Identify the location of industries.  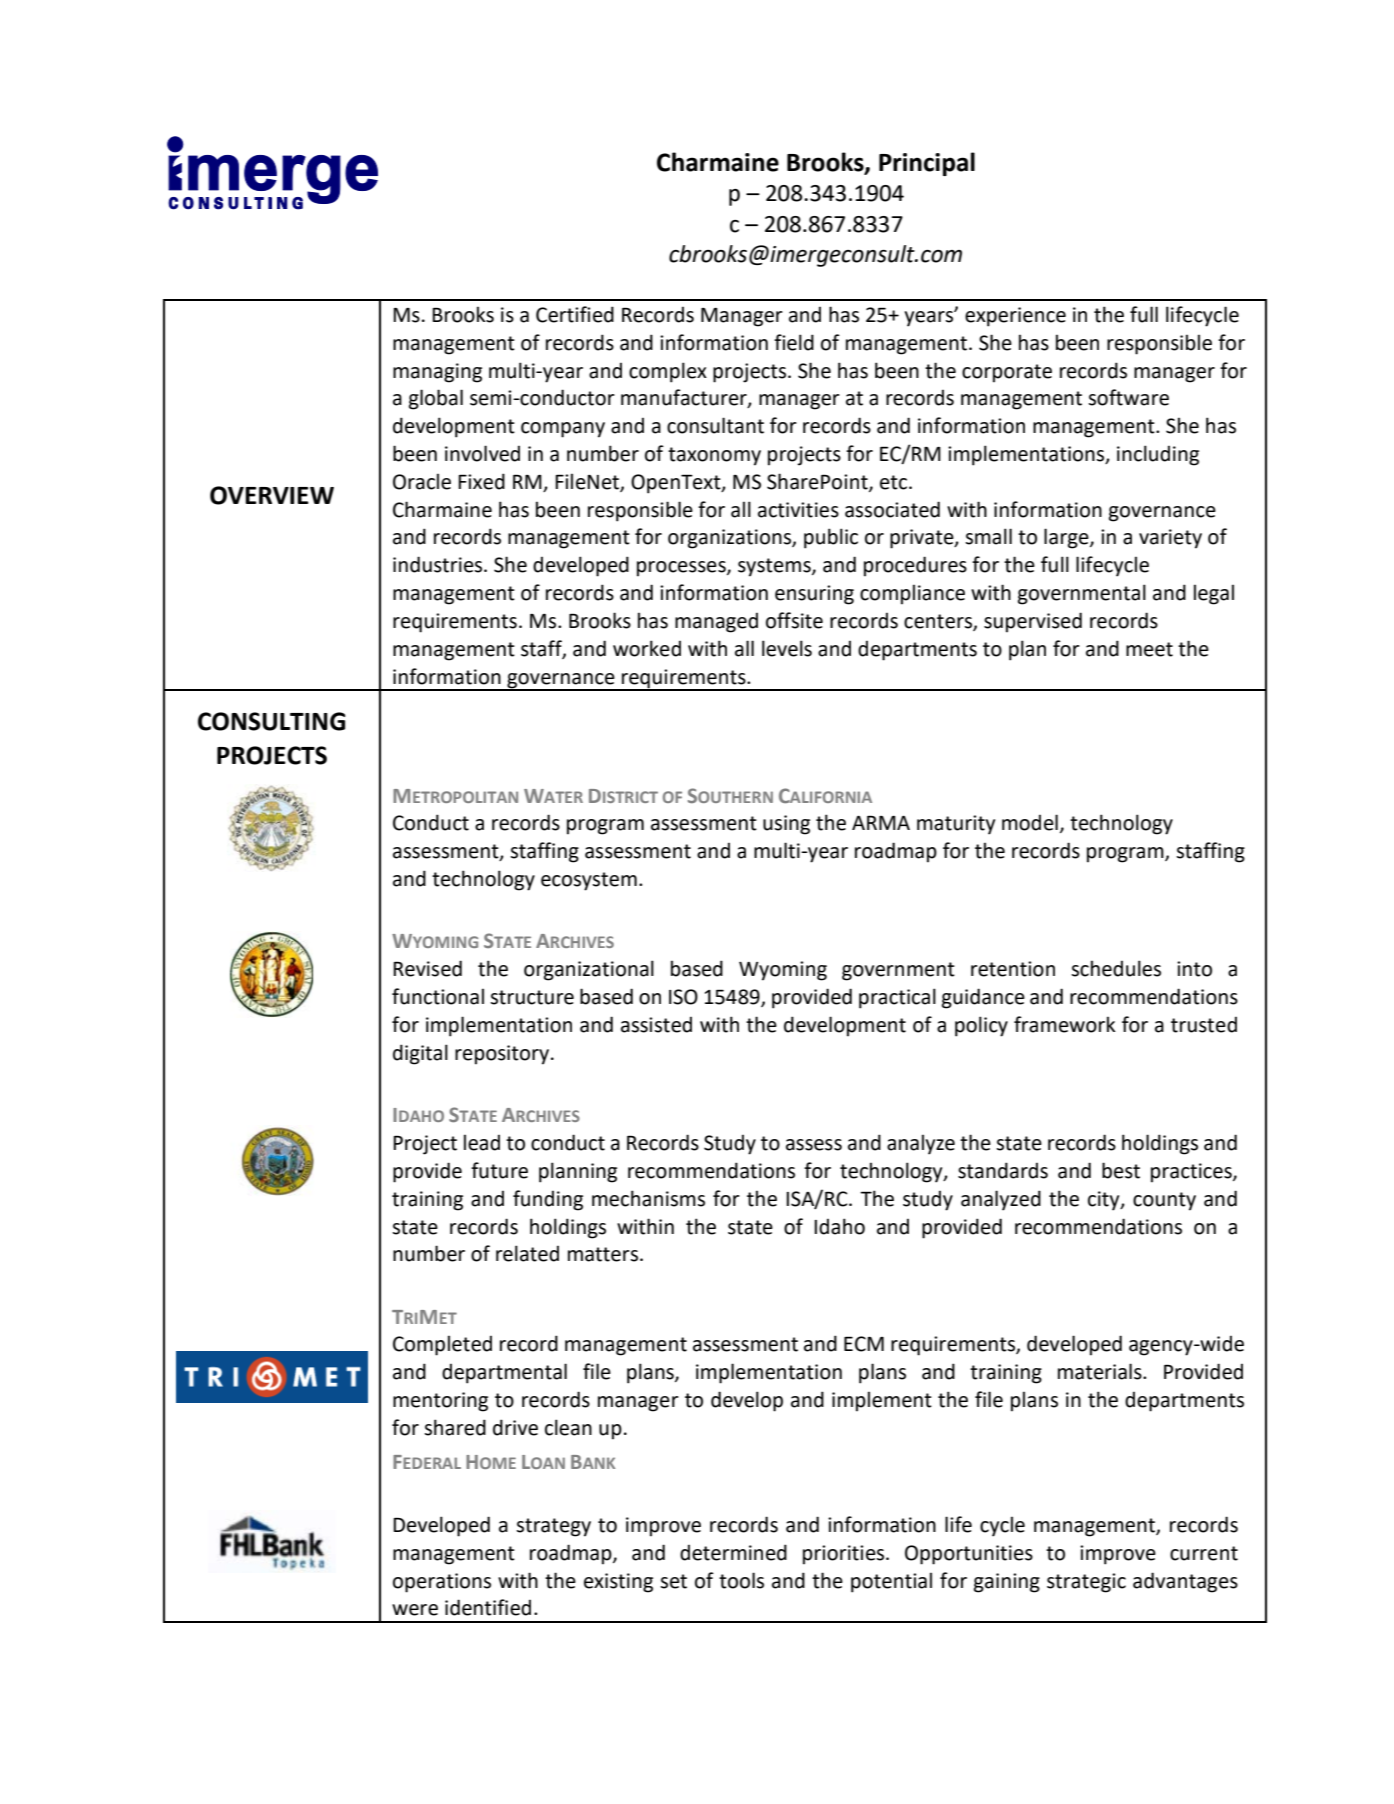
(439, 564).
